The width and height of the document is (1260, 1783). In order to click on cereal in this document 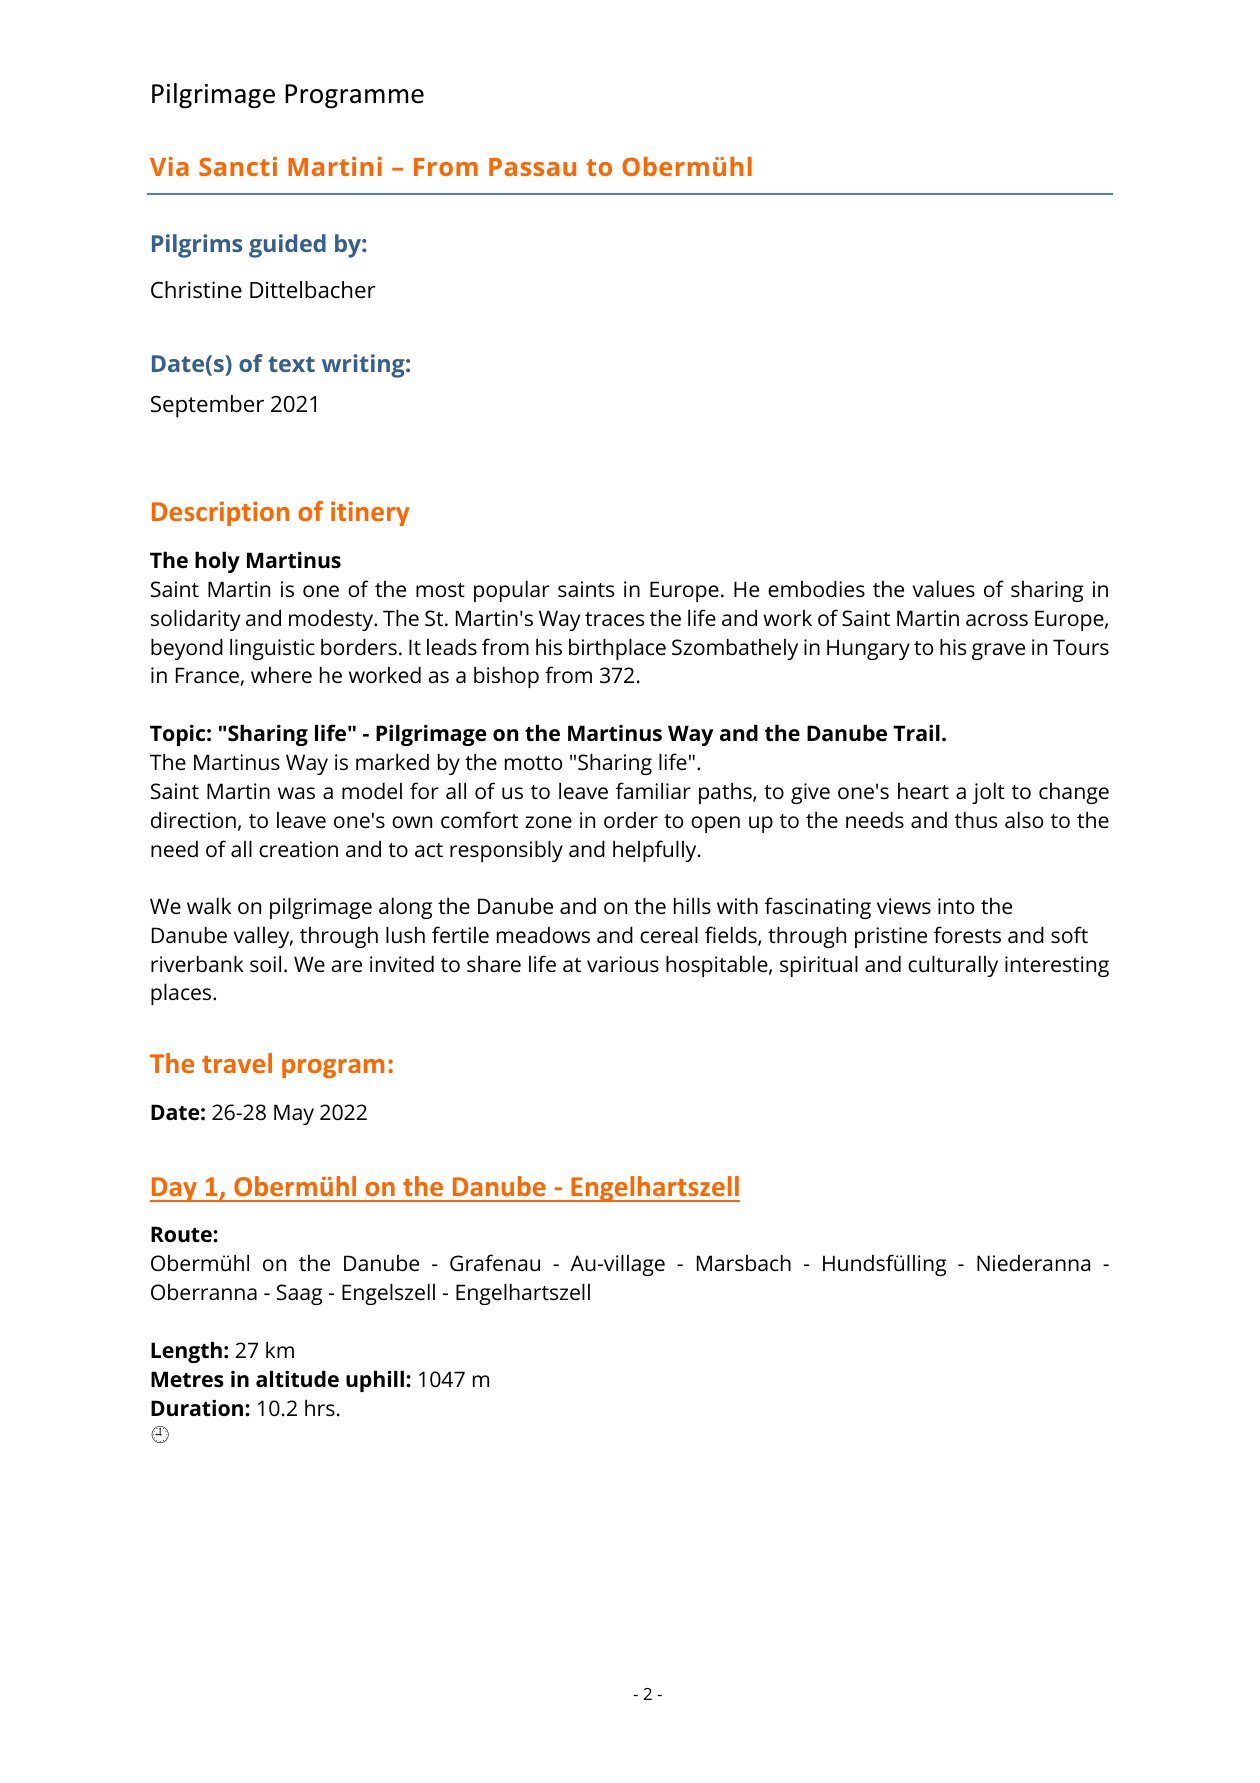, I will do `click(669, 934)`.
